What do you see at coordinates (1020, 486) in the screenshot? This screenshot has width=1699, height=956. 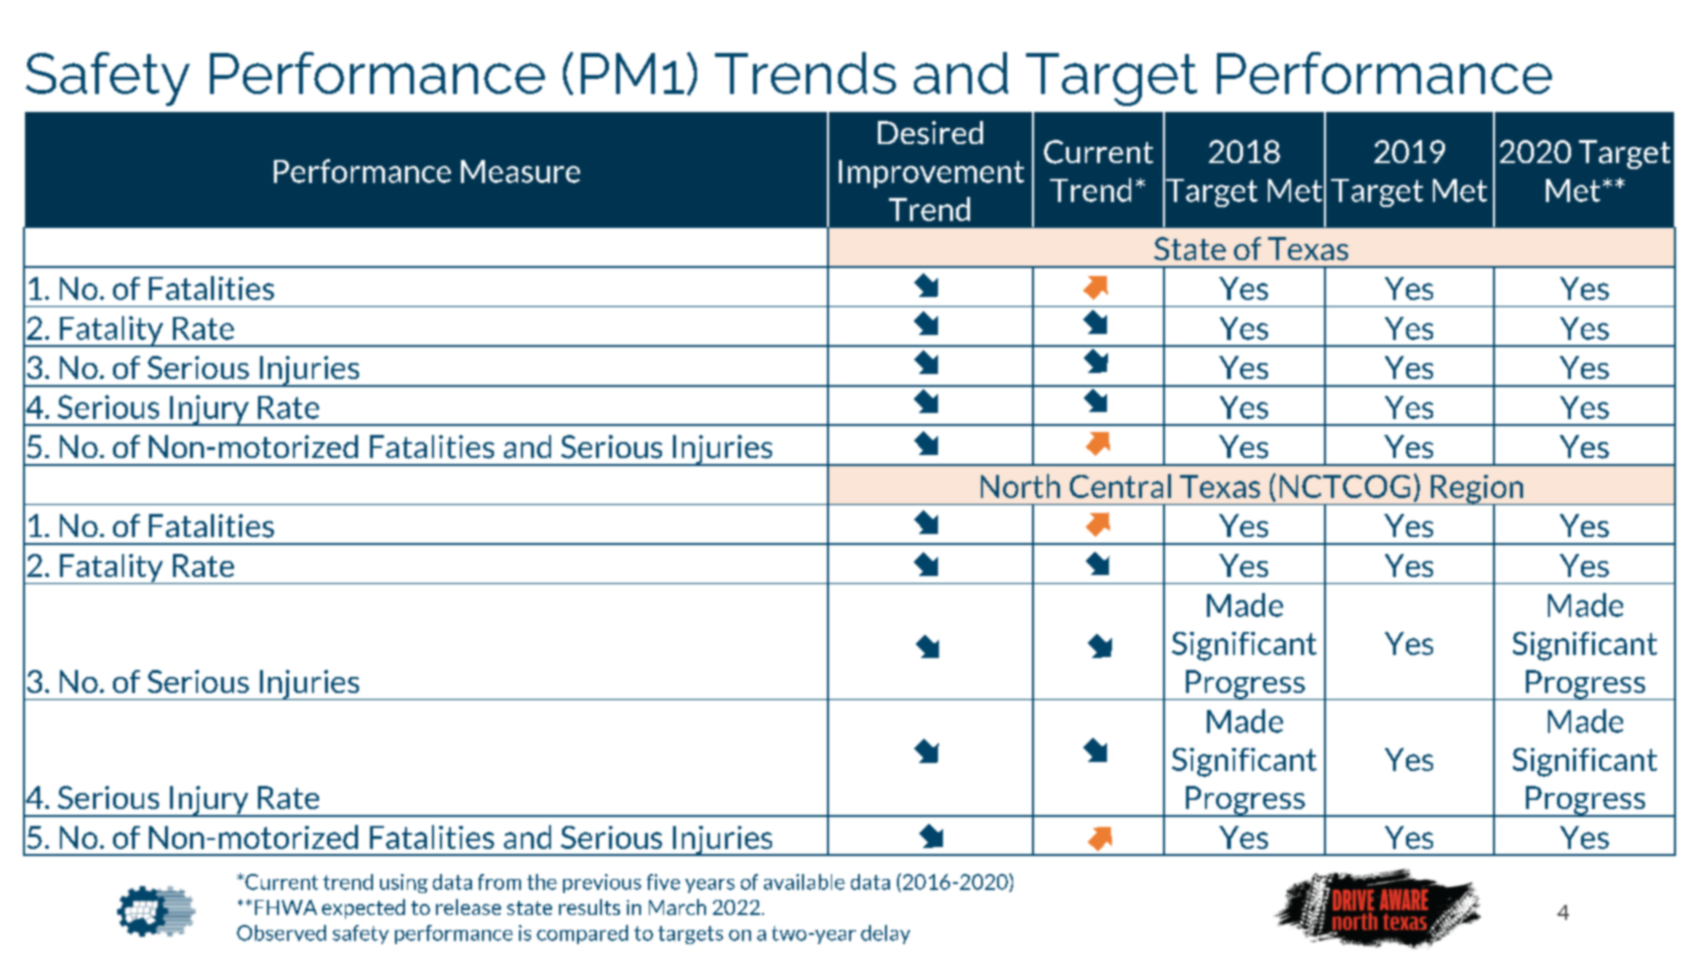 I see `North` at bounding box center [1020, 486].
